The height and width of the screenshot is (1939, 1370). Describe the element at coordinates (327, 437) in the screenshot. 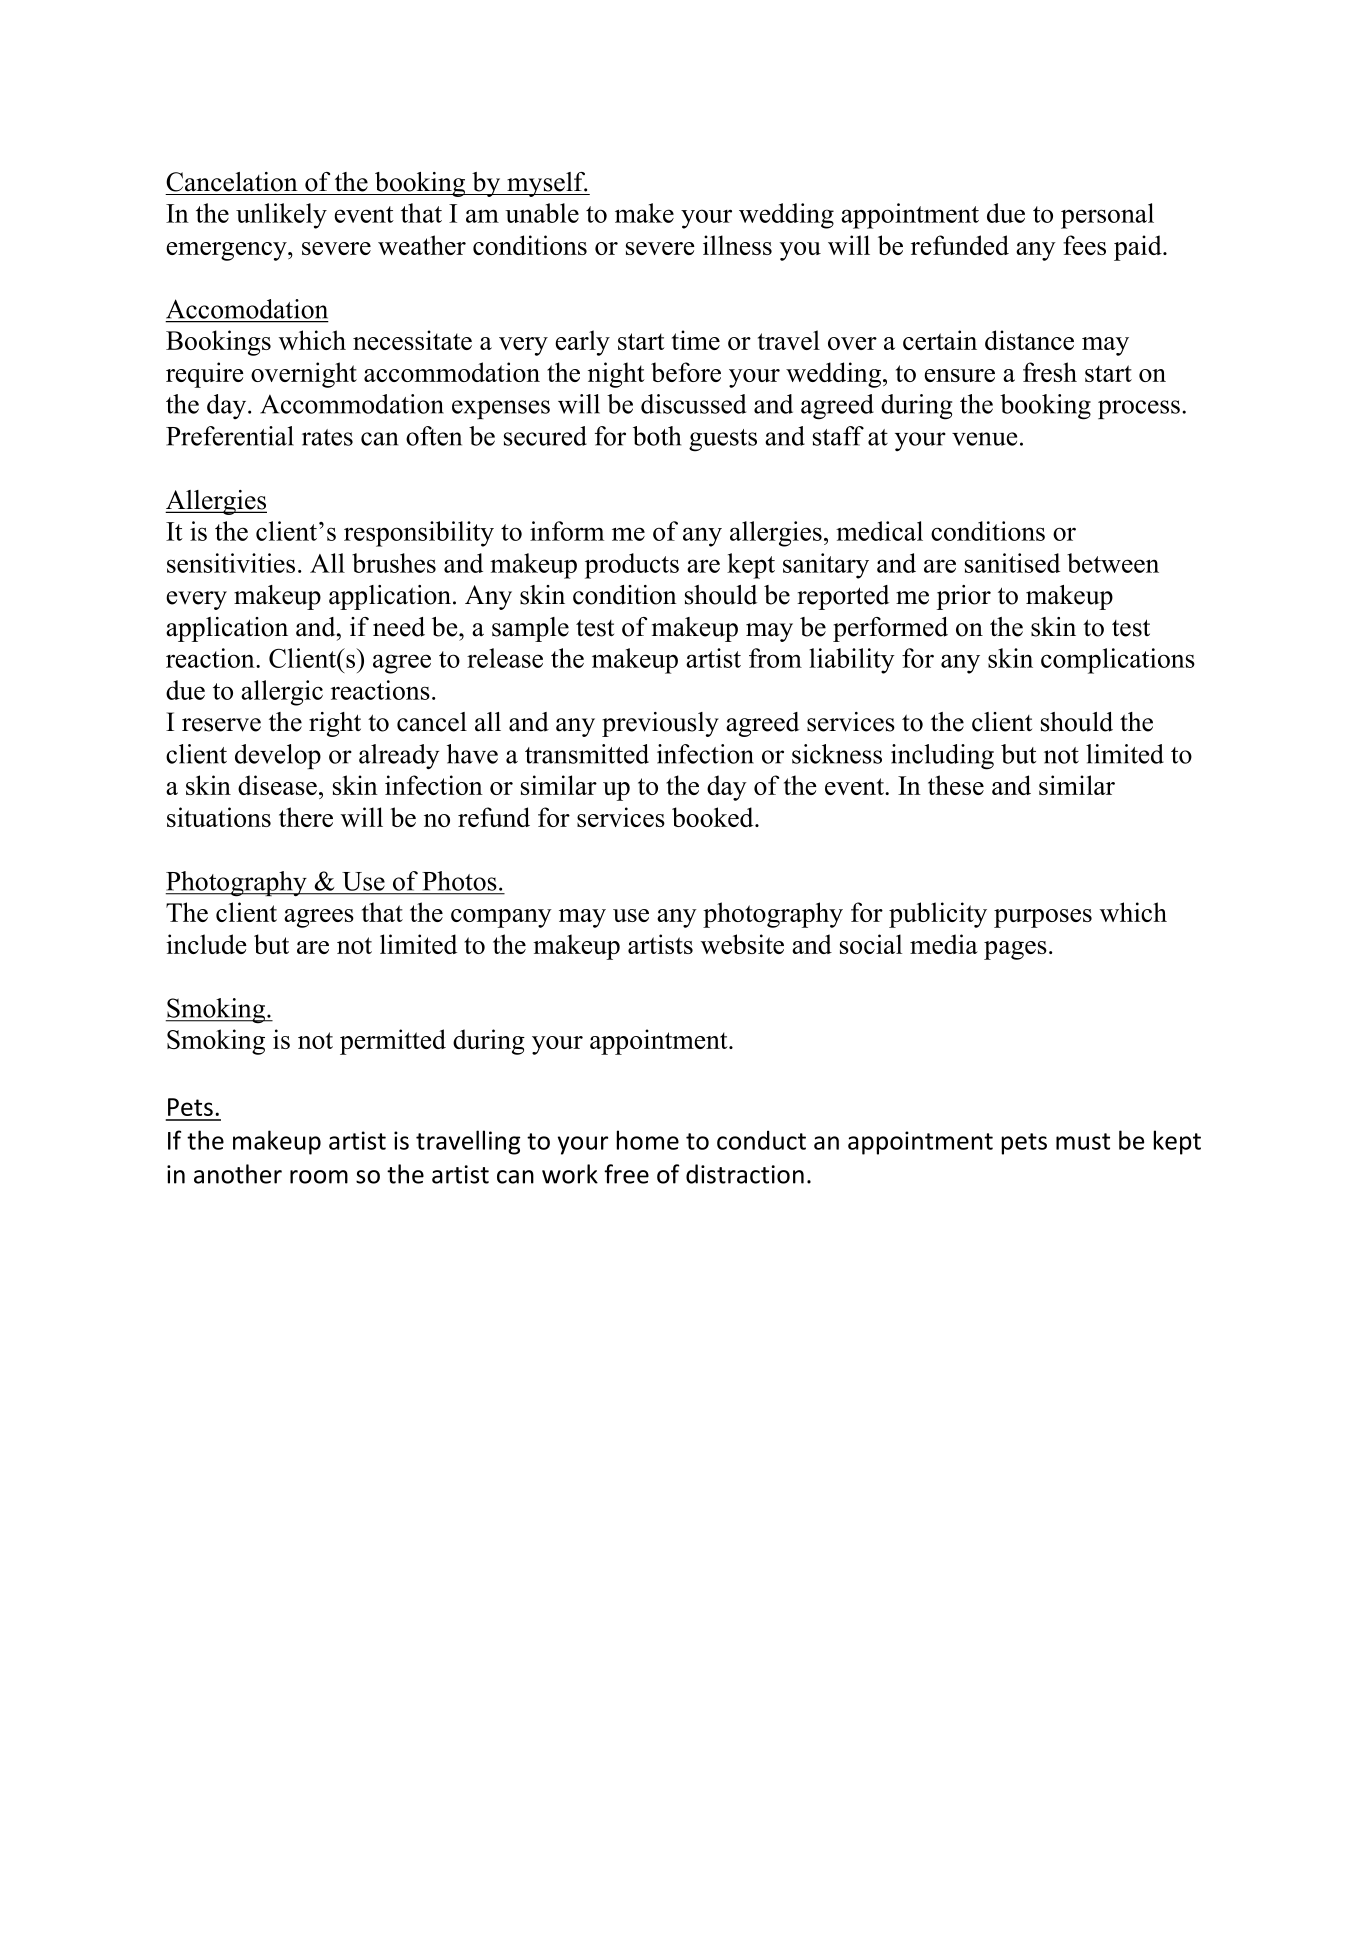

I see `rates` at that location.
